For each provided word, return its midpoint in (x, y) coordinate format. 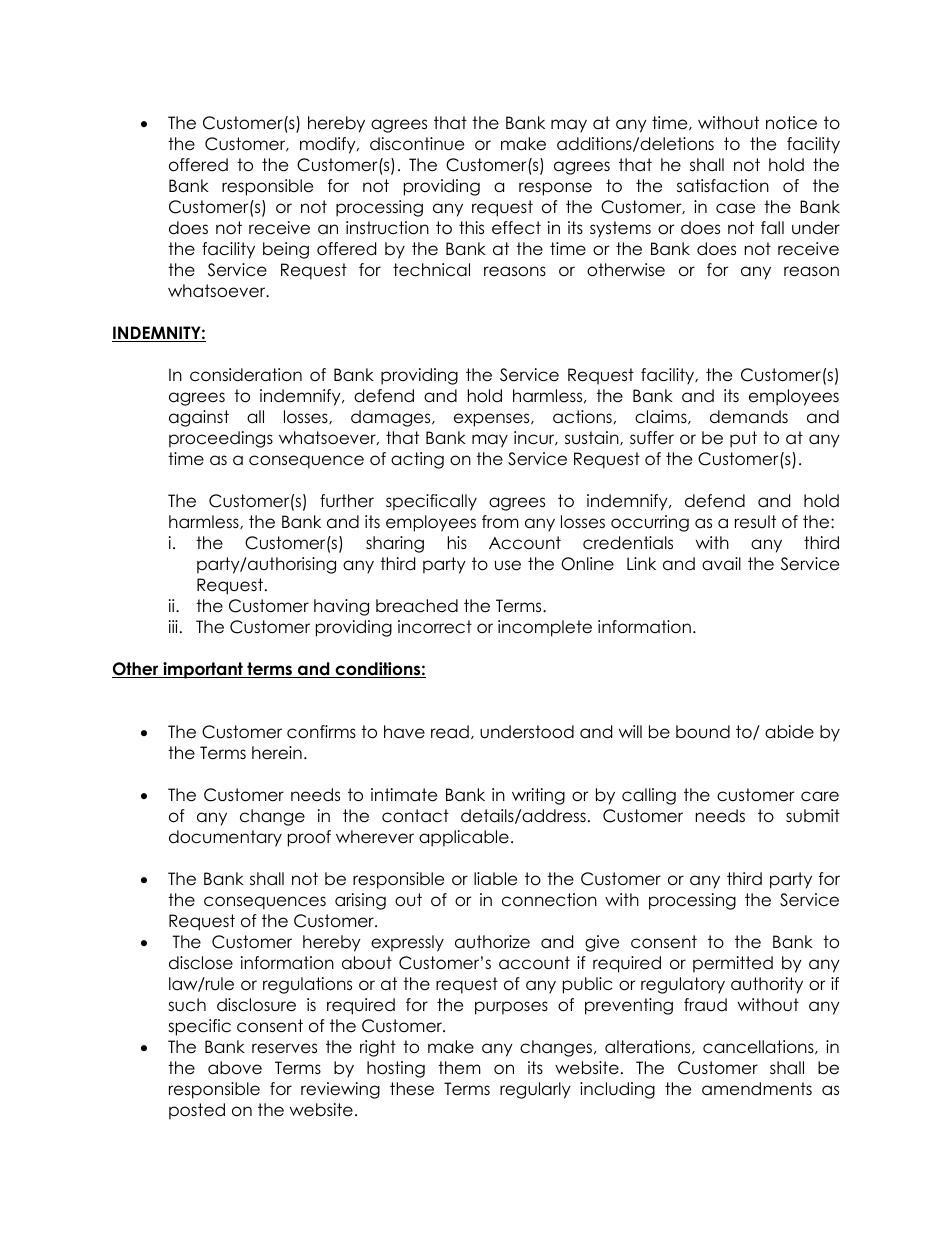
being (286, 250)
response (555, 189)
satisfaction (723, 186)
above (235, 1068)
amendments (757, 1089)
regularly (535, 1090)
